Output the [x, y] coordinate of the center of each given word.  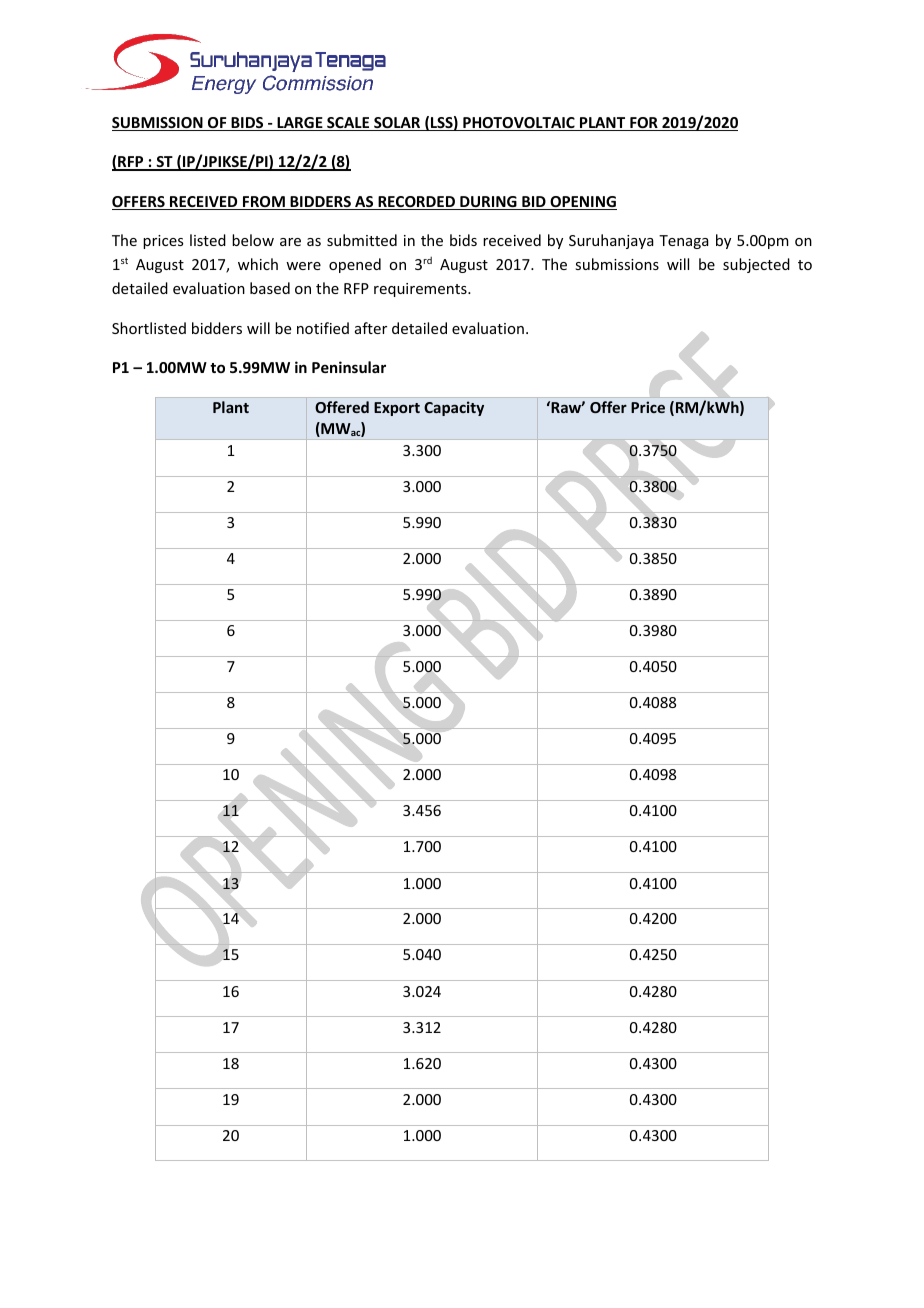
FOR [644, 124]
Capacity [454, 408]
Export [397, 409]
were [303, 266]
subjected [756, 265]
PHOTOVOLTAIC [519, 124]
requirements [421, 290]
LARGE [300, 124]
